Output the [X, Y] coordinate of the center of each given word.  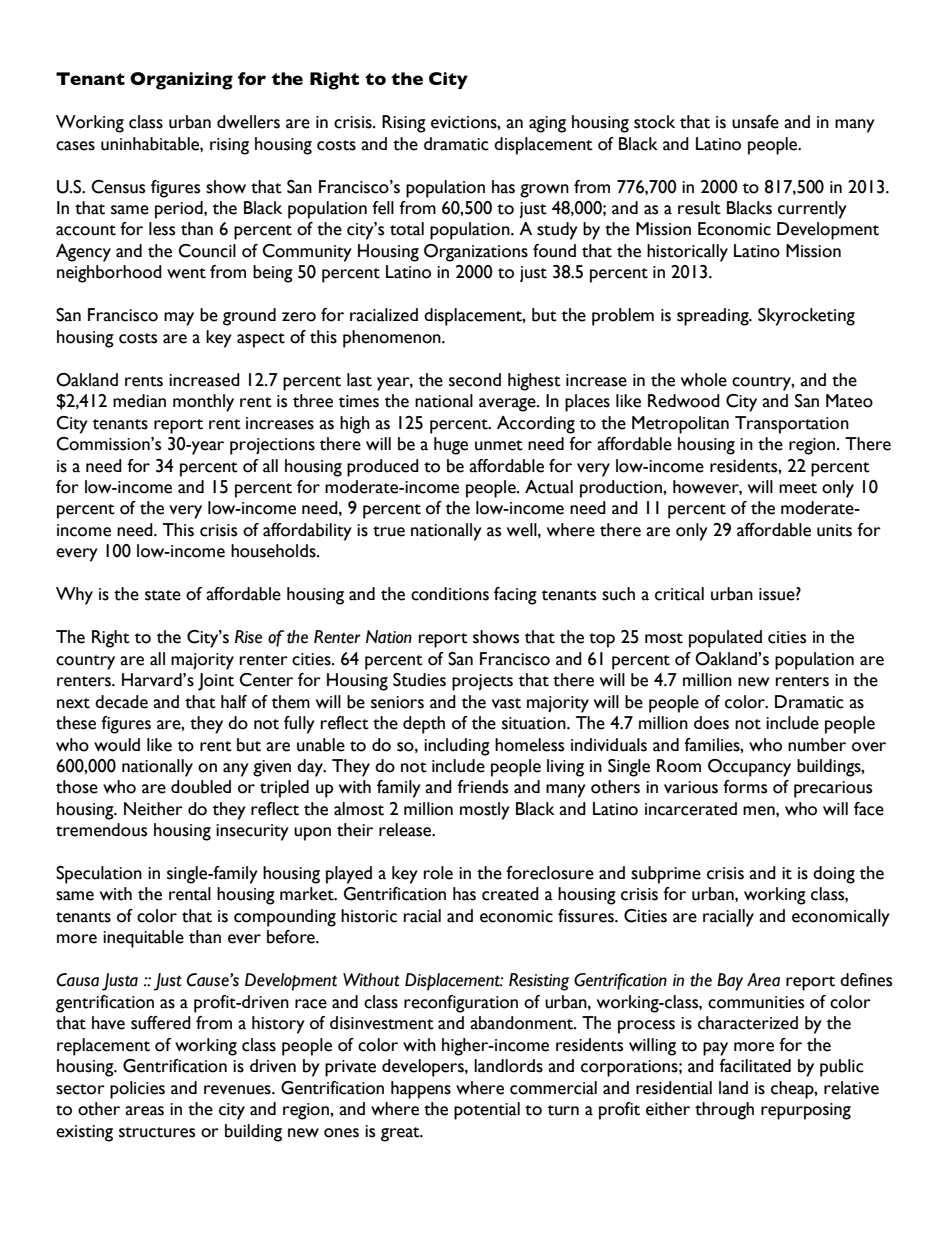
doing [834, 875]
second [475, 380]
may [179, 319]
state [163, 595]
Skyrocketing [806, 317]
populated [725, 639]
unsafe [755, 122]
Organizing [181, 81]
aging [547, 124]
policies [137, 1090]
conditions [450, 594]
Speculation [99, 875]
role [438, 873]
